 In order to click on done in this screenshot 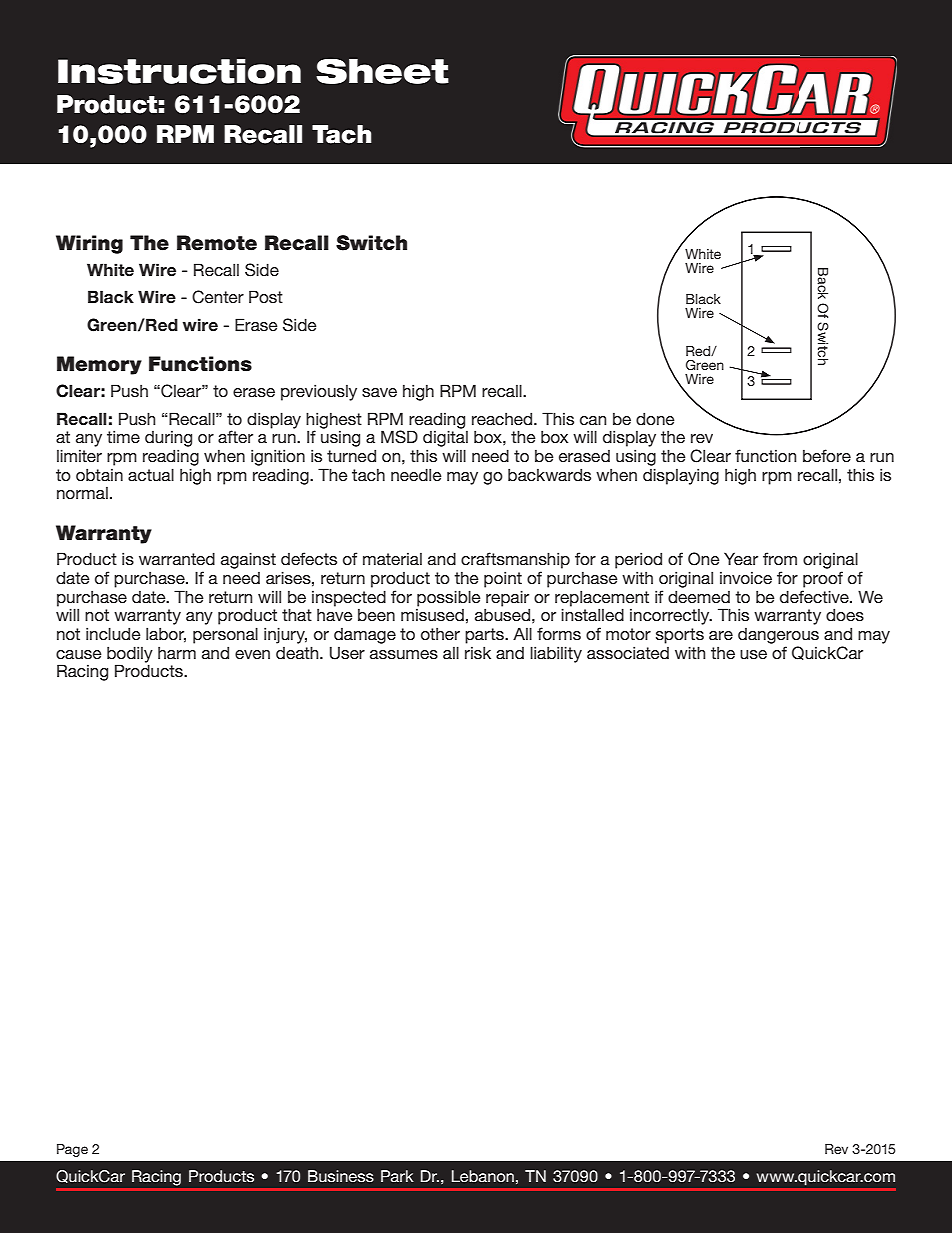, I will do `click(655, 418)`.
